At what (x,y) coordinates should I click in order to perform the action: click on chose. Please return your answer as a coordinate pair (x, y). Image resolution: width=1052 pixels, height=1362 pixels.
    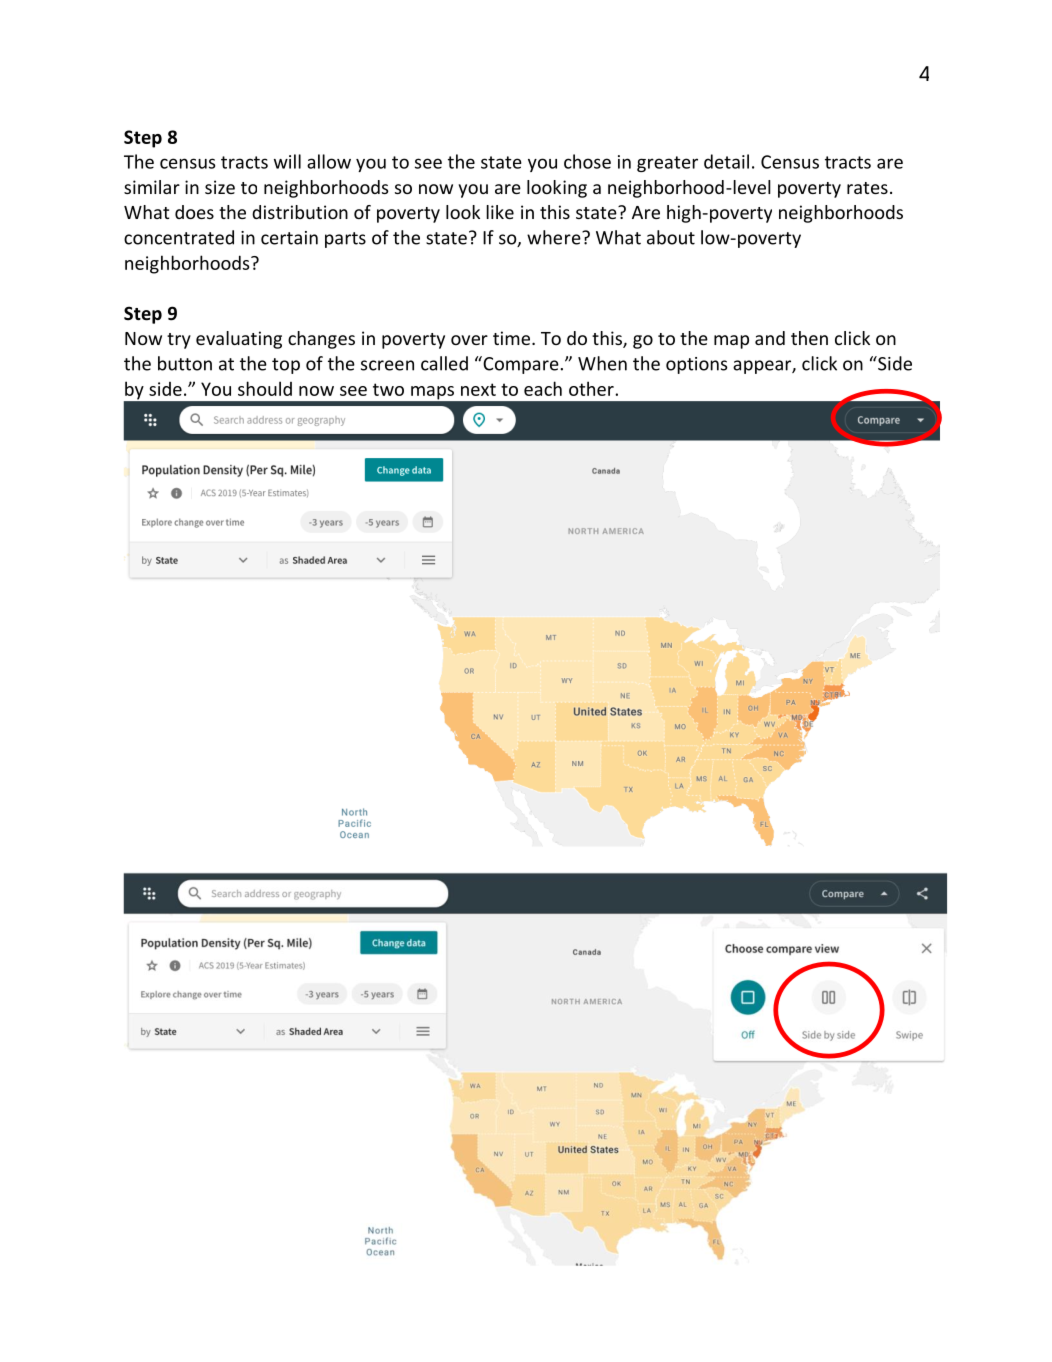
    Looking at the image, I should click on (587, 161).
